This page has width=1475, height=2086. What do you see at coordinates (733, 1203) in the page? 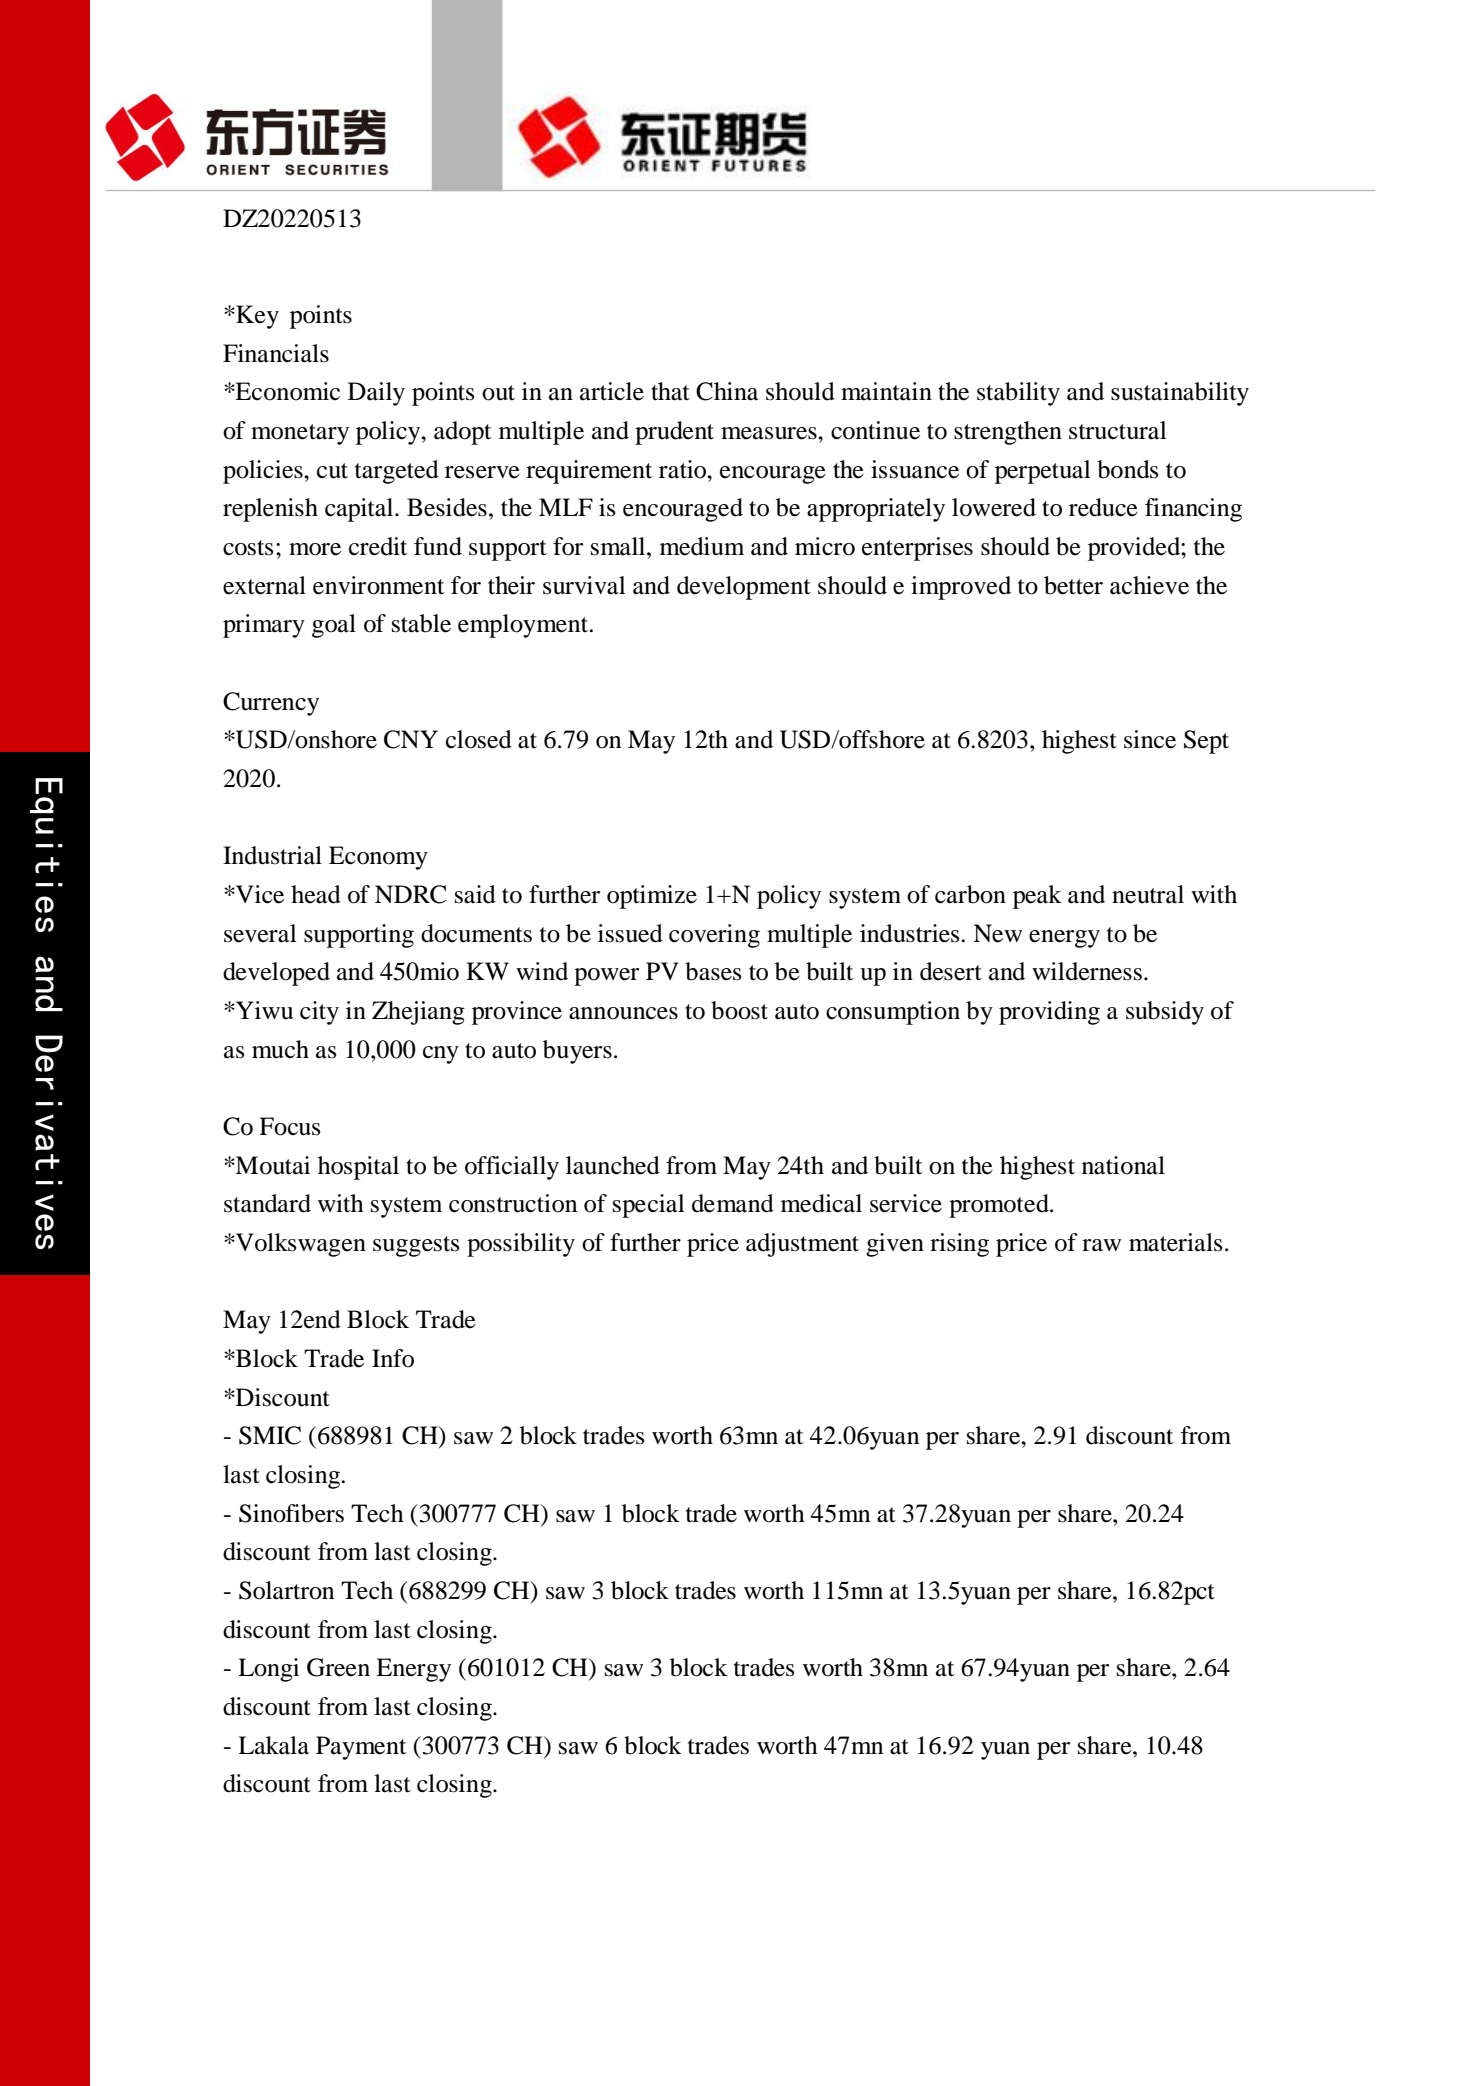
I see `demand` at bounding box center [733, 1203].
